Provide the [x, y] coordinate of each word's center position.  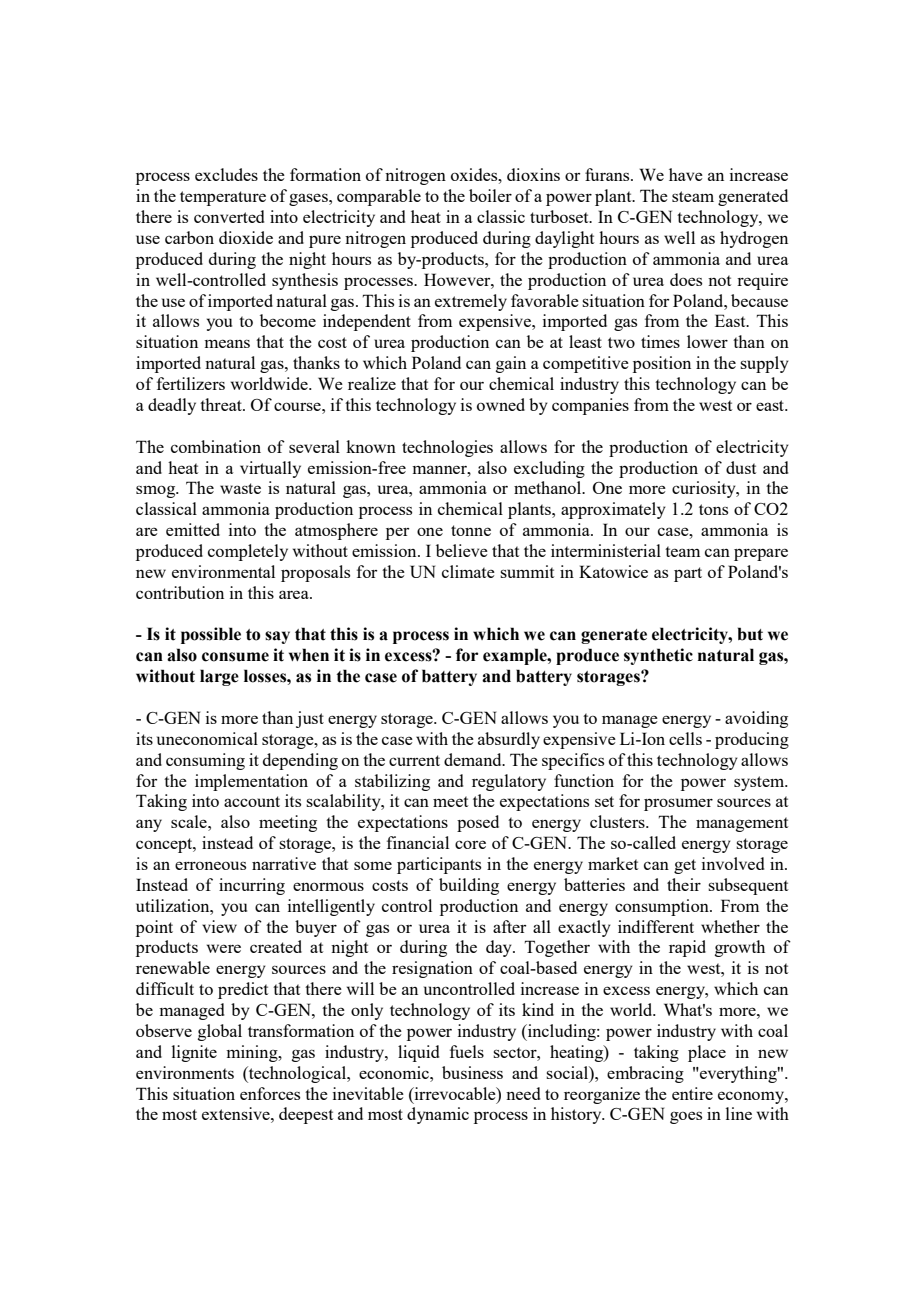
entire [692, 1093]
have [686, 174]
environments [185, 1072]
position [662, 364]
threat [222, 404]
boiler [490, 195]
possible [211, 635]
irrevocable [455, 1093]
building [469, 886]
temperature [223, 198]
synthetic [658, 656]
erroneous [210, 865]
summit [527, 571]
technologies [447, 448]
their [684, 884]
